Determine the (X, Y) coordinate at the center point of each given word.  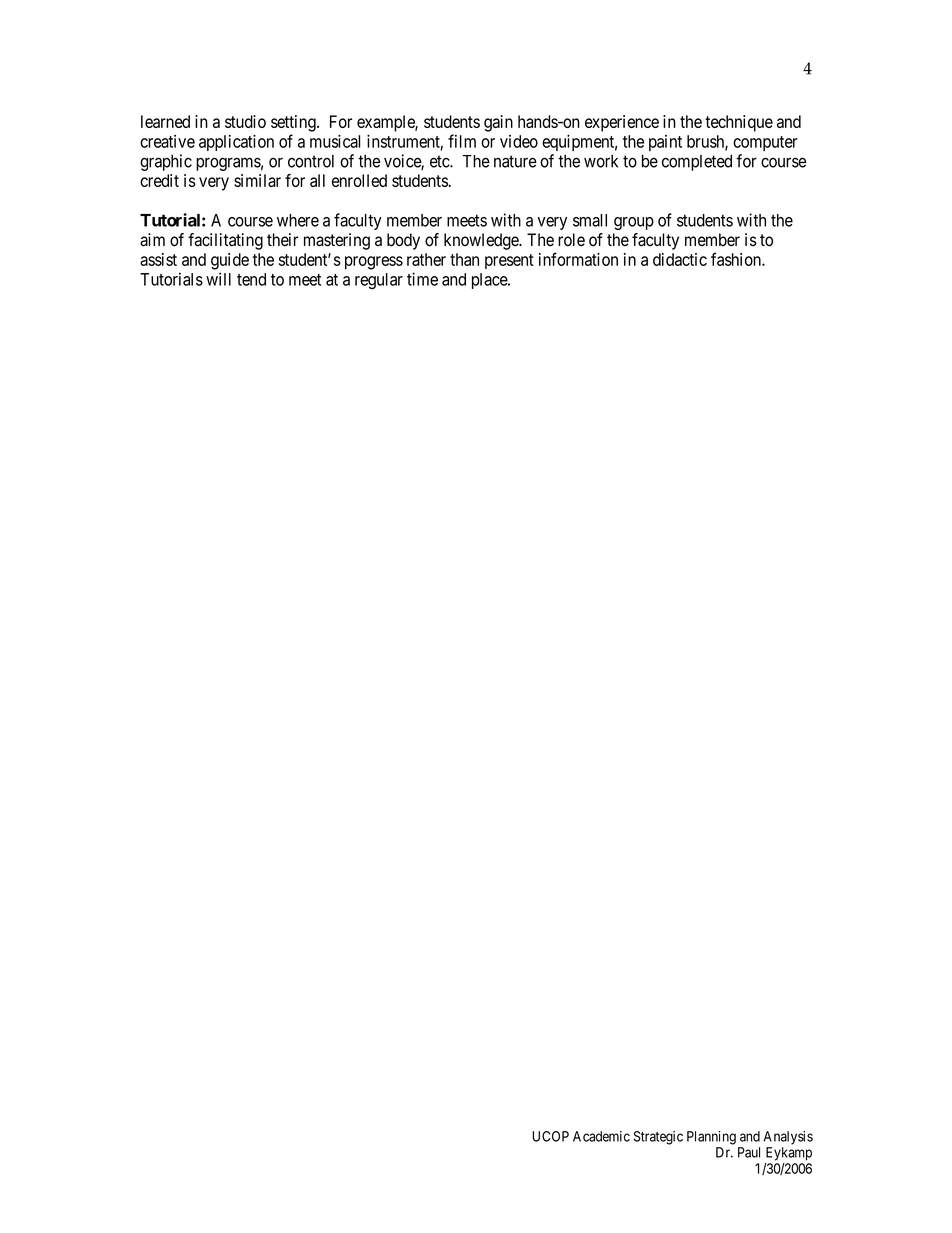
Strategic (658, 1138)
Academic (601, 1136)
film (462, 141)
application (236, 143)
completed (697, 162)
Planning (711, 1138)
